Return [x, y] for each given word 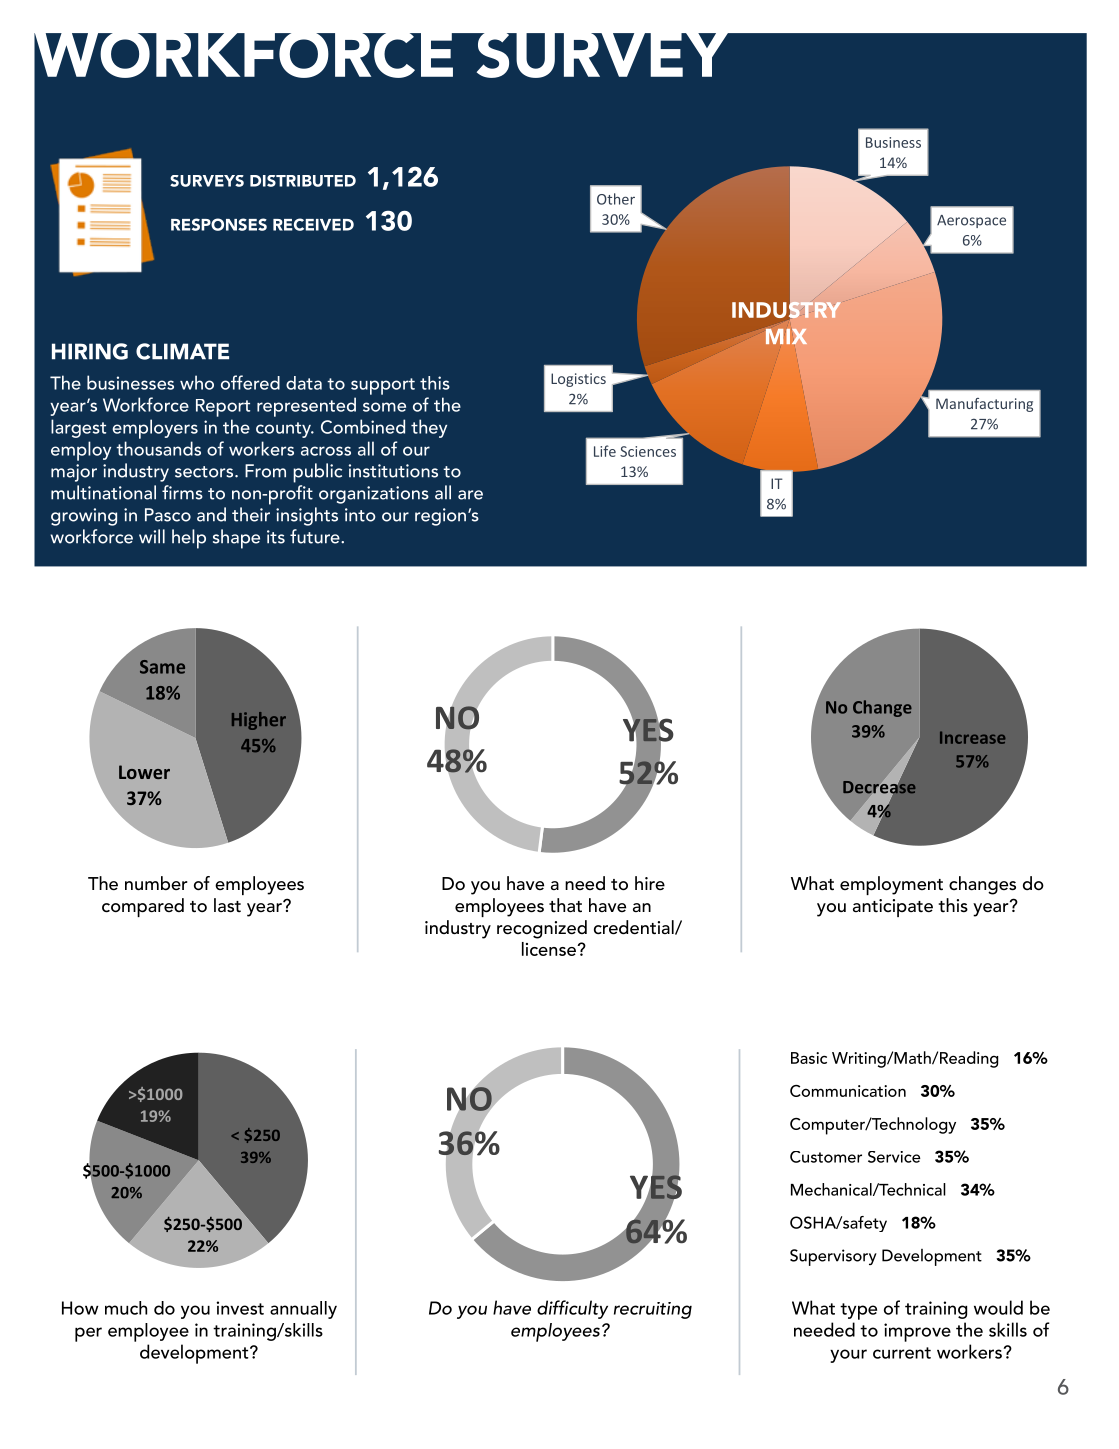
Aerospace [971, 221]
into [360, 515]
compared [143, 907]
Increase [972, 737]
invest [240, 1308]
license [550, 949]
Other [616, 199]
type [858, 1311]
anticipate [893, 908]
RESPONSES [219, 224]
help [189, 539]
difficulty [572, 1309]
